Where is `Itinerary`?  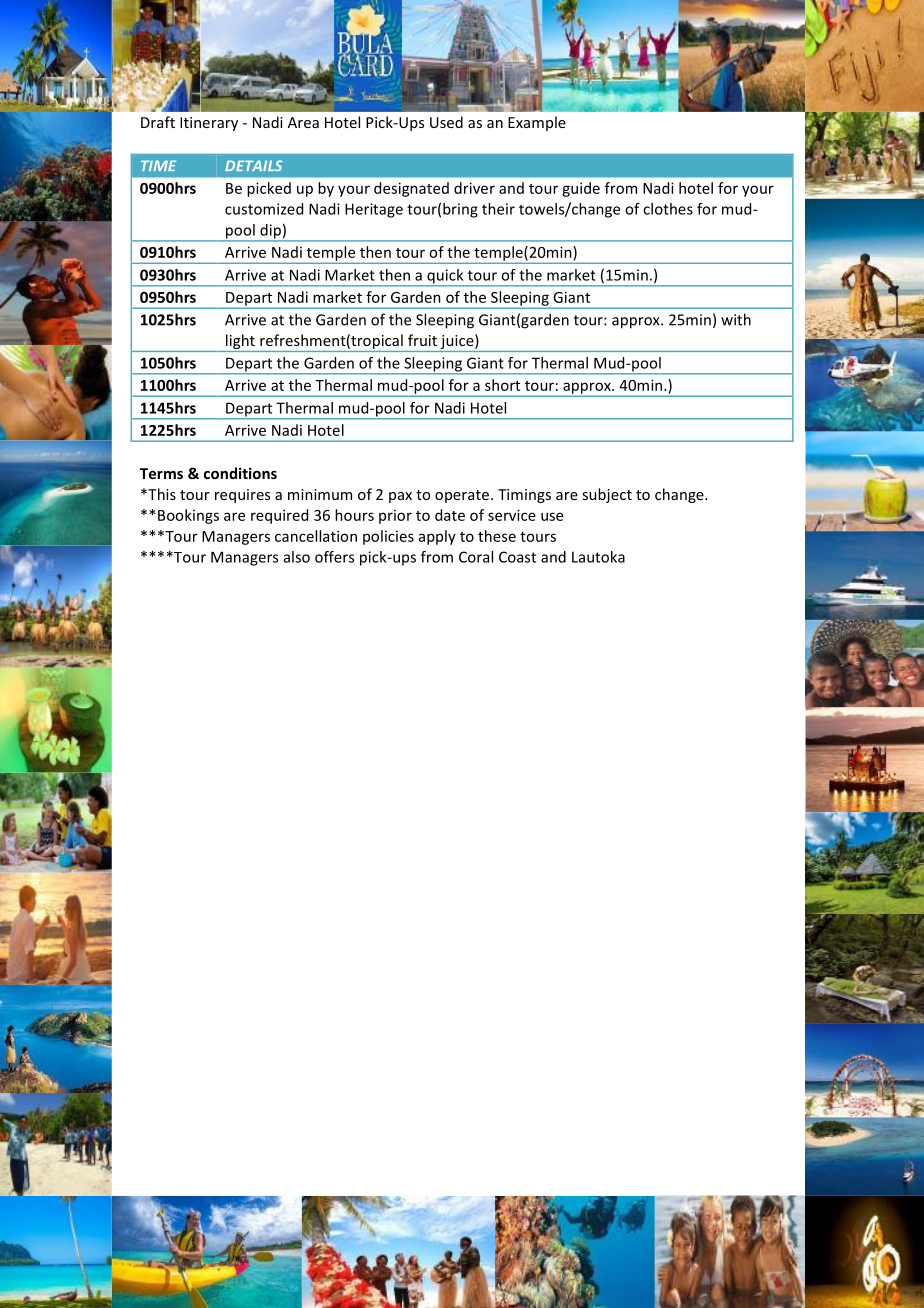 Itinerary is located at coordinates (209, 124).
